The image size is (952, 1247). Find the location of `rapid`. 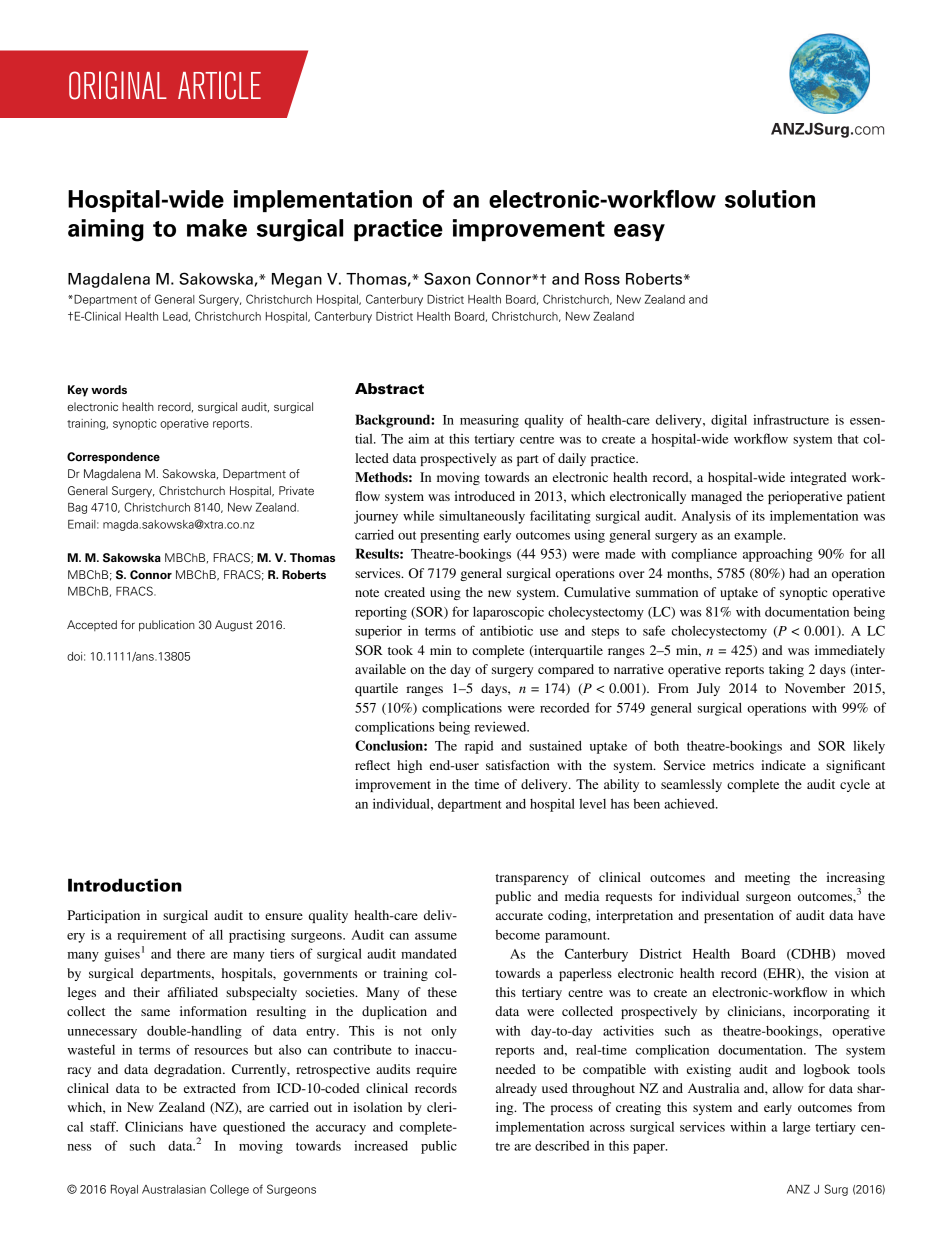

rapid is located at coordinates (479, 747).
